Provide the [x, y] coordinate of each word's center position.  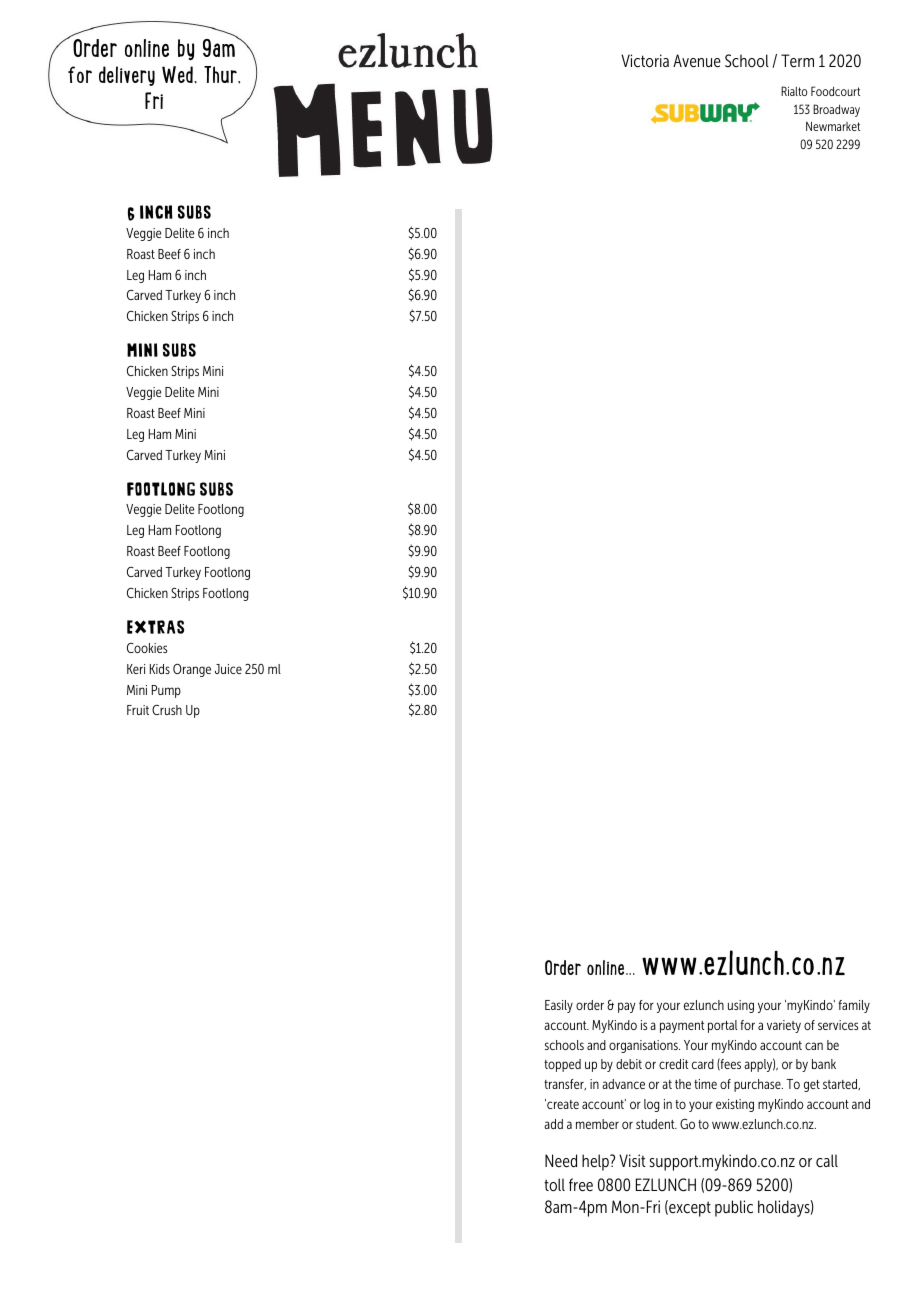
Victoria [645, 61]
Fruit [138, 710]
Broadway [836, 110]
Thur [221, 74]
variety [784, 1026]
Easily [559, 1006]
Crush [167, 710]
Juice [228, 669]
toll [554, 1184]
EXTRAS [155, 627]
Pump [166, 691]
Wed [178, 74]
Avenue [697, 61]
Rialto [794, 91]
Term [797, 60]
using [741, 1006]
